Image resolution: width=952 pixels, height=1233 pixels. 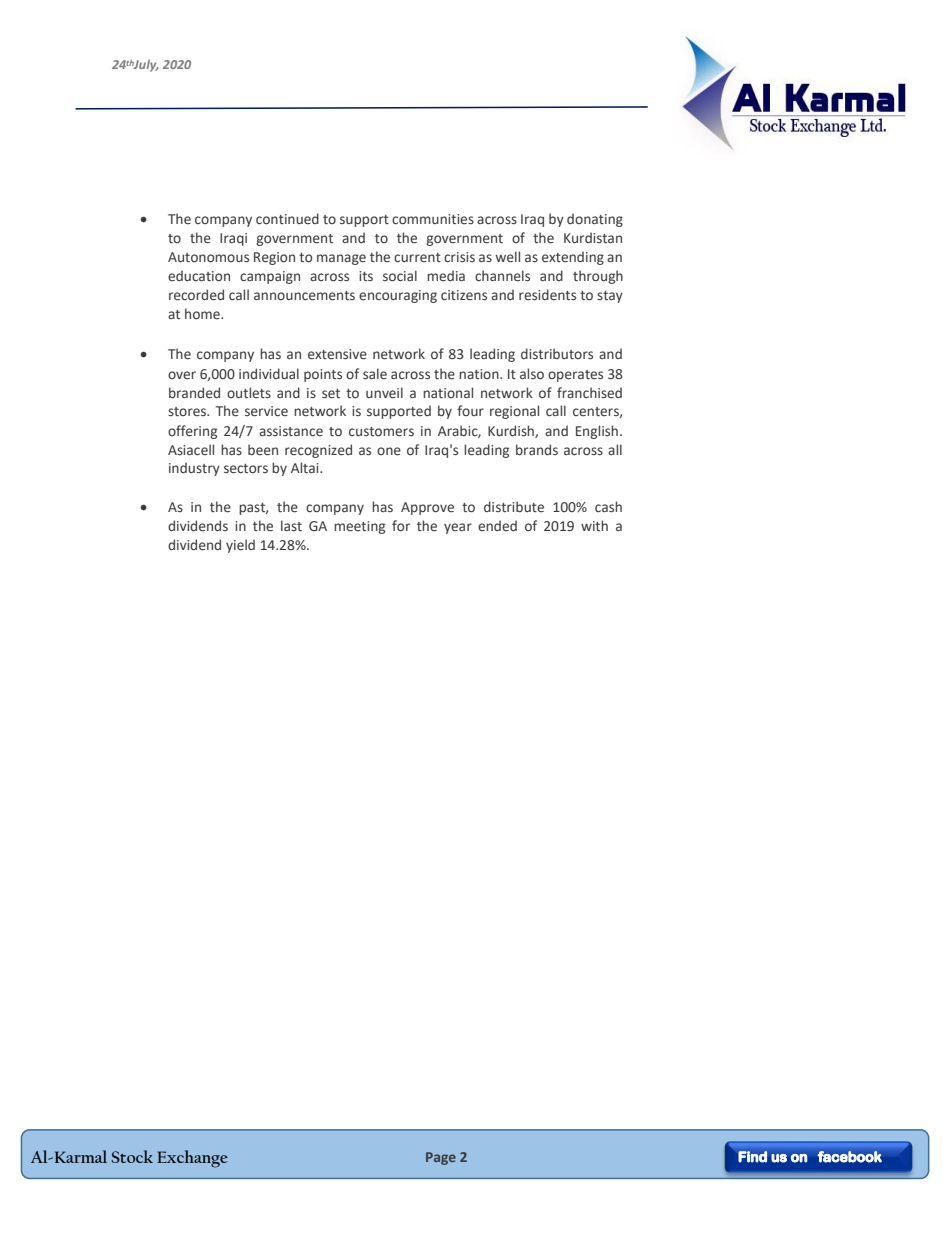 I want to click on ended, so click(x=497, y=526).
